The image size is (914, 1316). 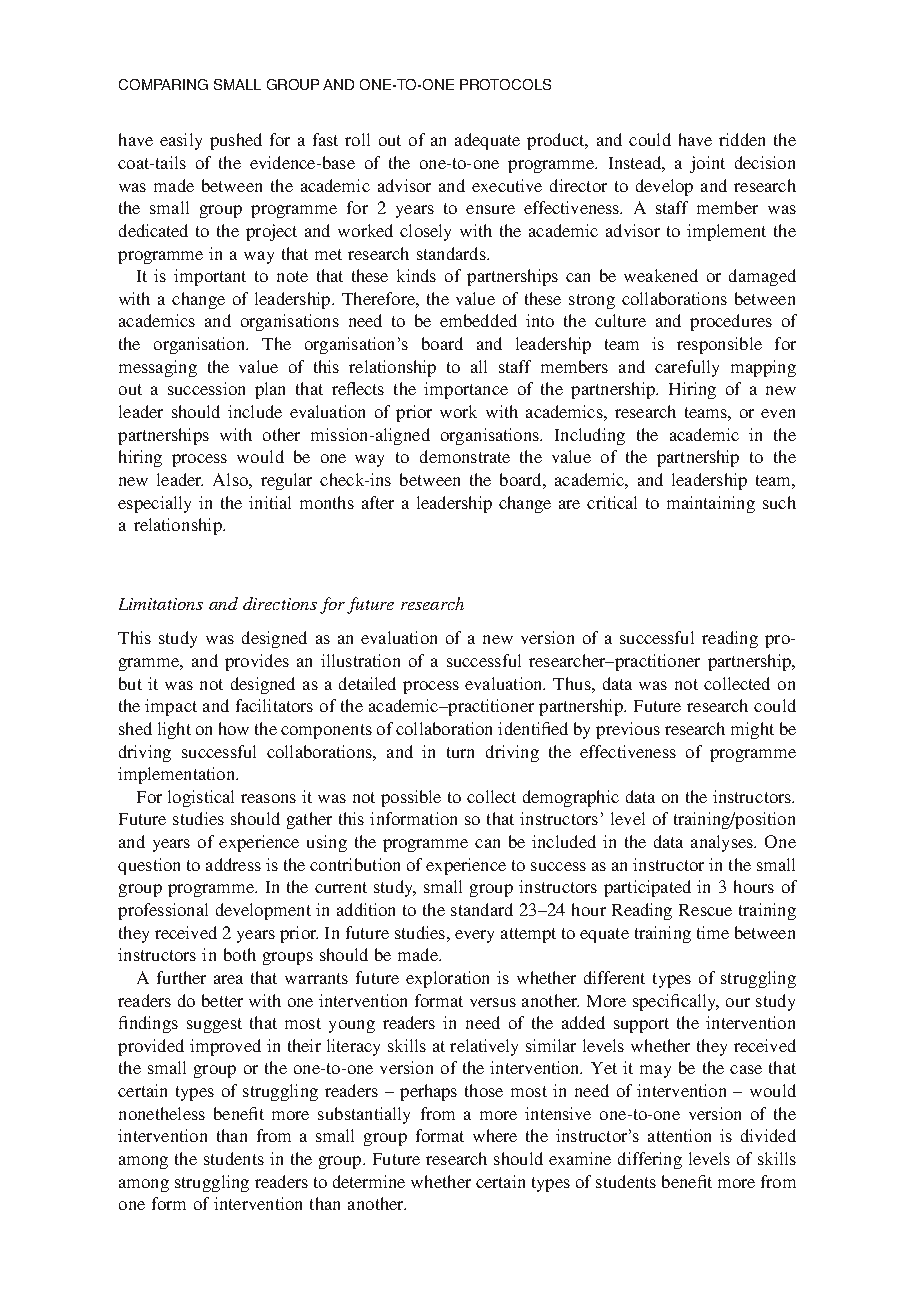 What do you see at coordinates (731, 322) in the screenshot?
I see `procedures` at bounding box center [731, 322].
